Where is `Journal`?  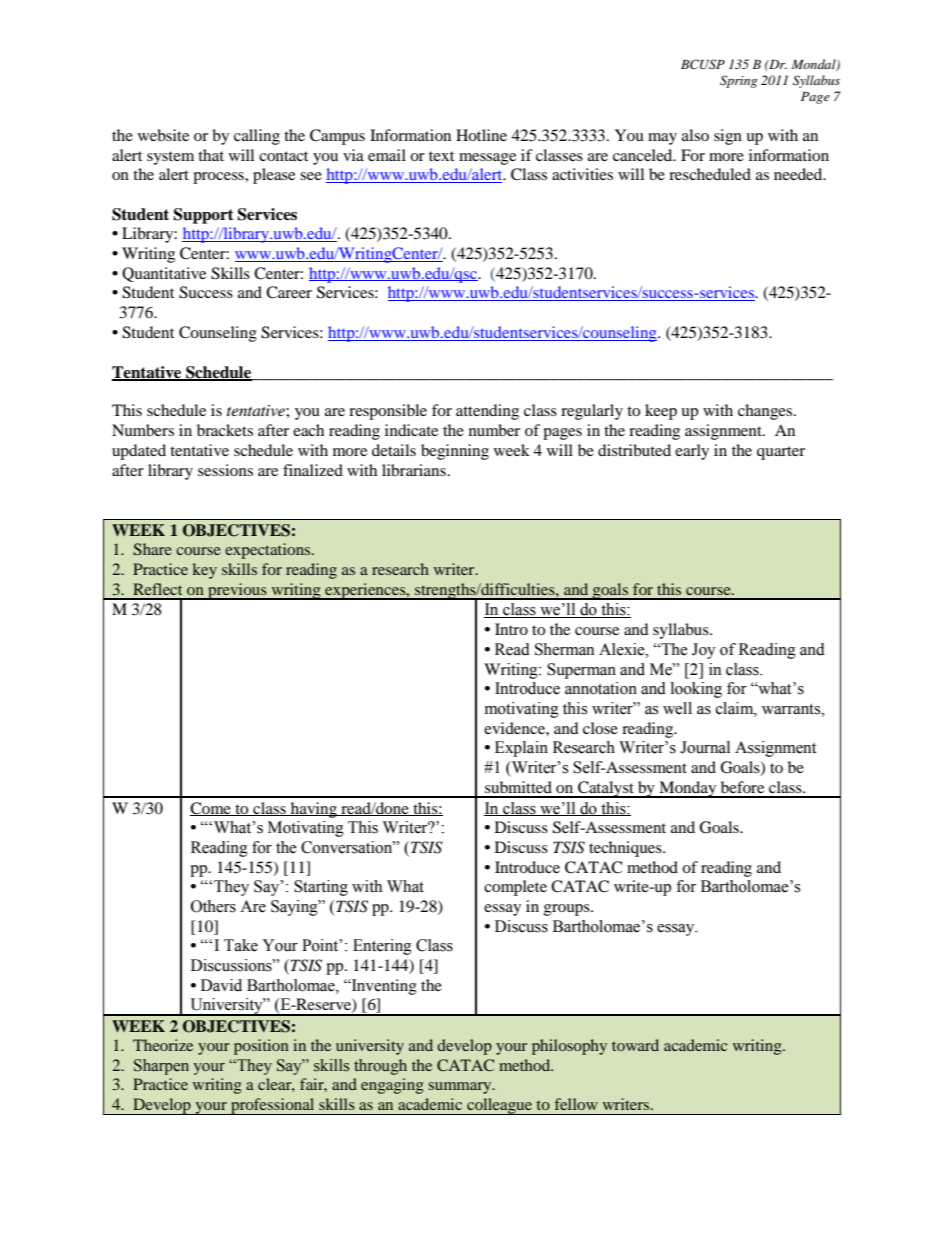
Journal is located at coordinates (705, 747).
